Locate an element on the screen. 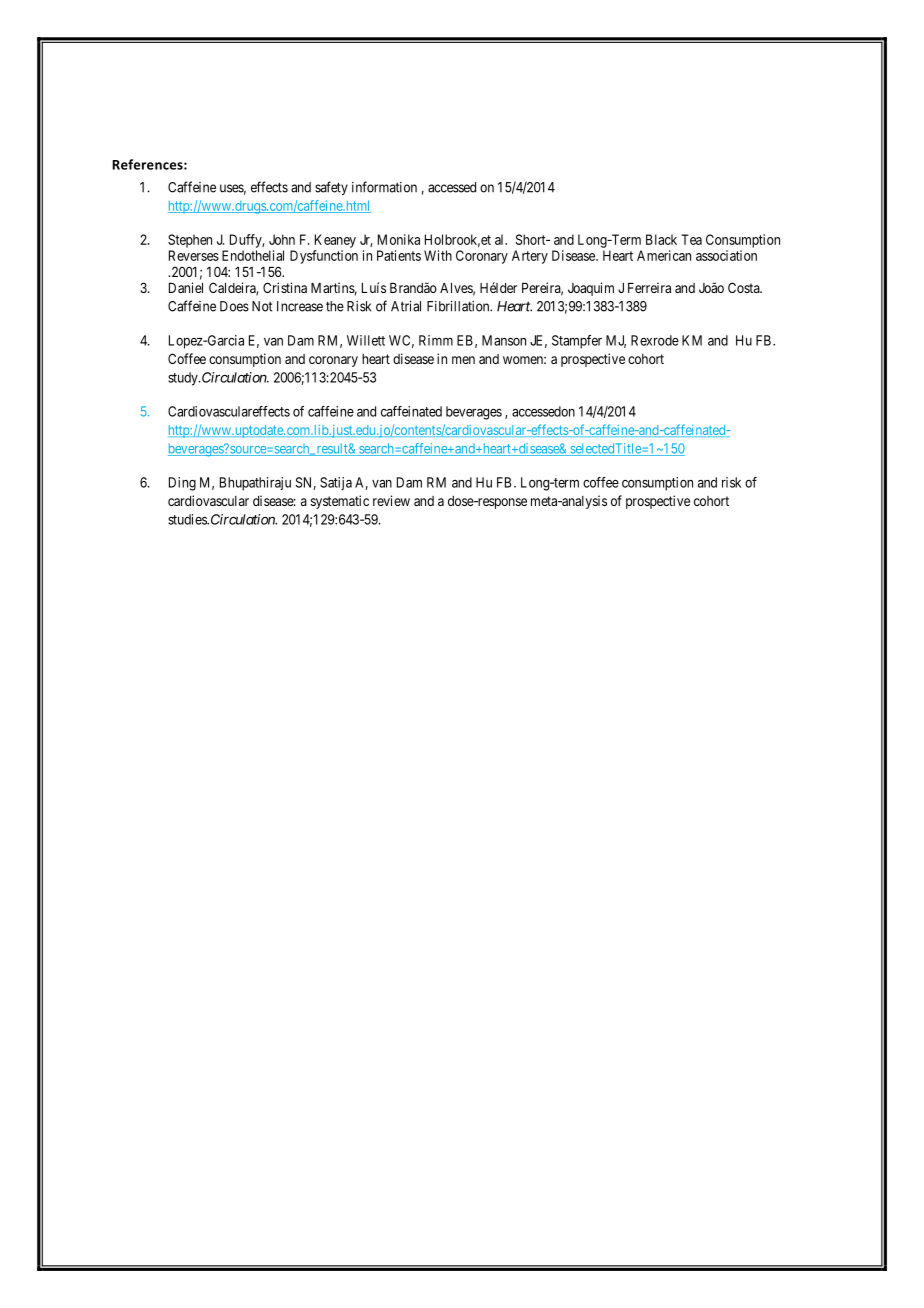  Ferreira is located at coordinates (649, 287).
